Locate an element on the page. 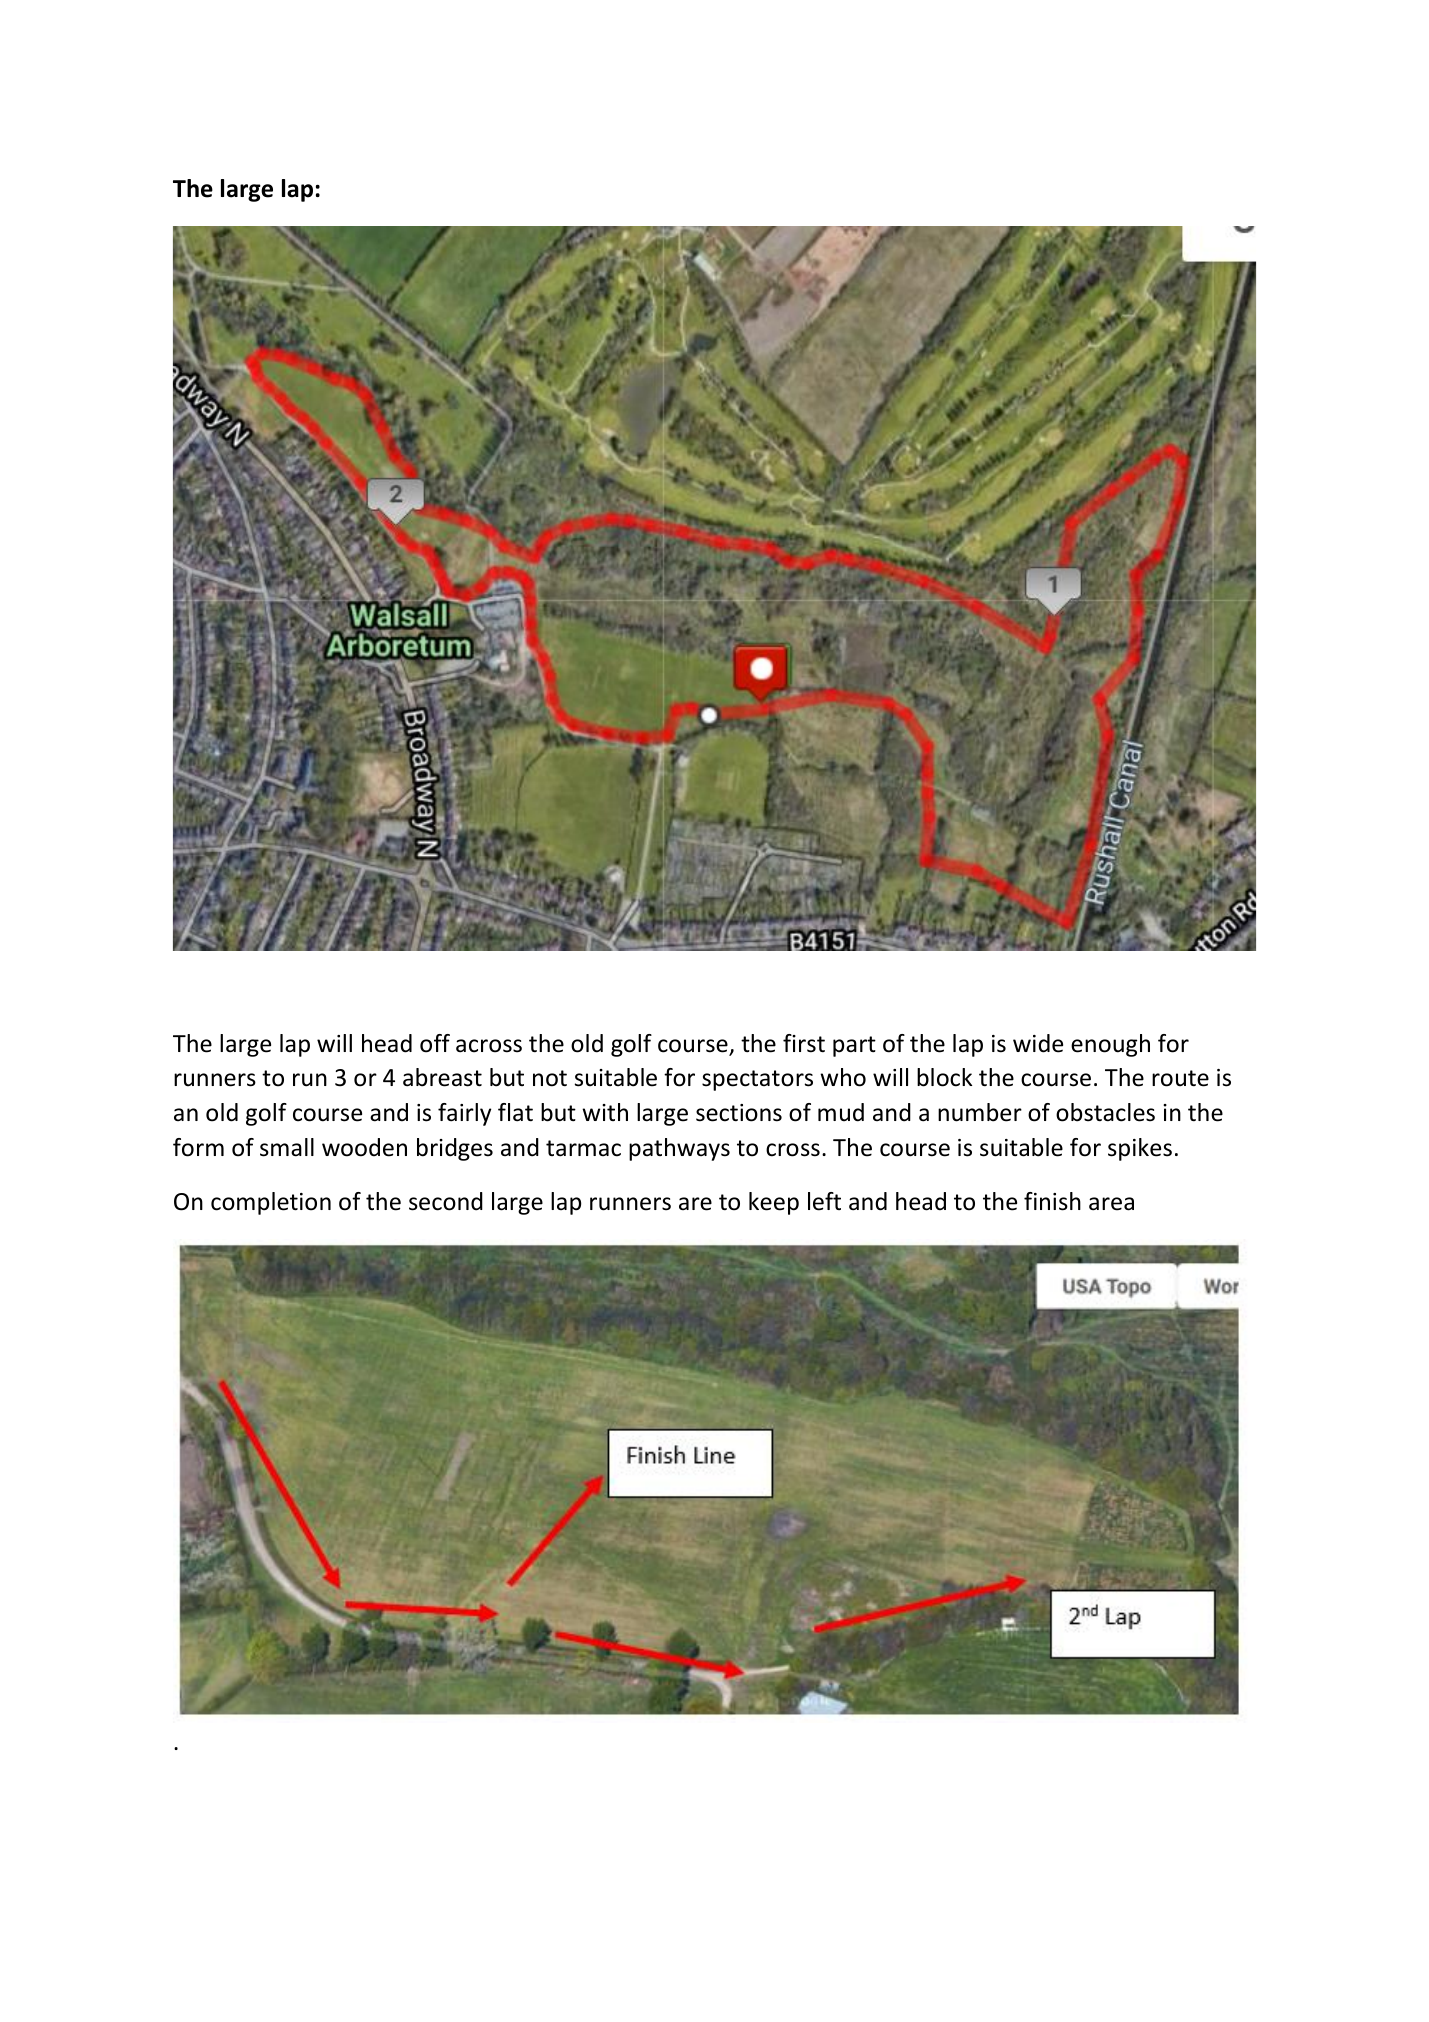  completion is located at coordinates (271, 1203).
